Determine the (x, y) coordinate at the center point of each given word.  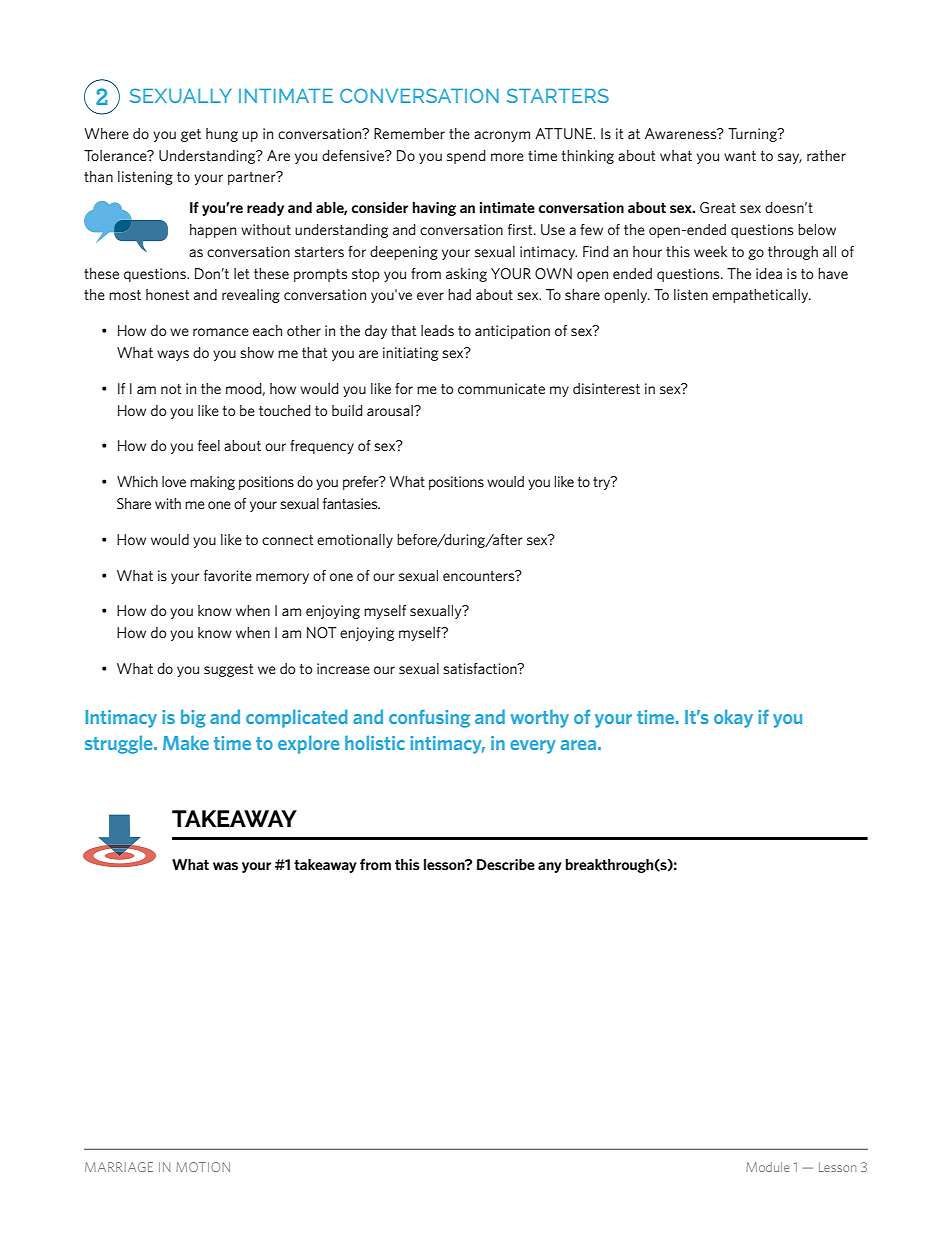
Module (767, 1167)
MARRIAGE (119, 1167)
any (550, 867)
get (191, 135)
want (740, 156)
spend (466, 157)
